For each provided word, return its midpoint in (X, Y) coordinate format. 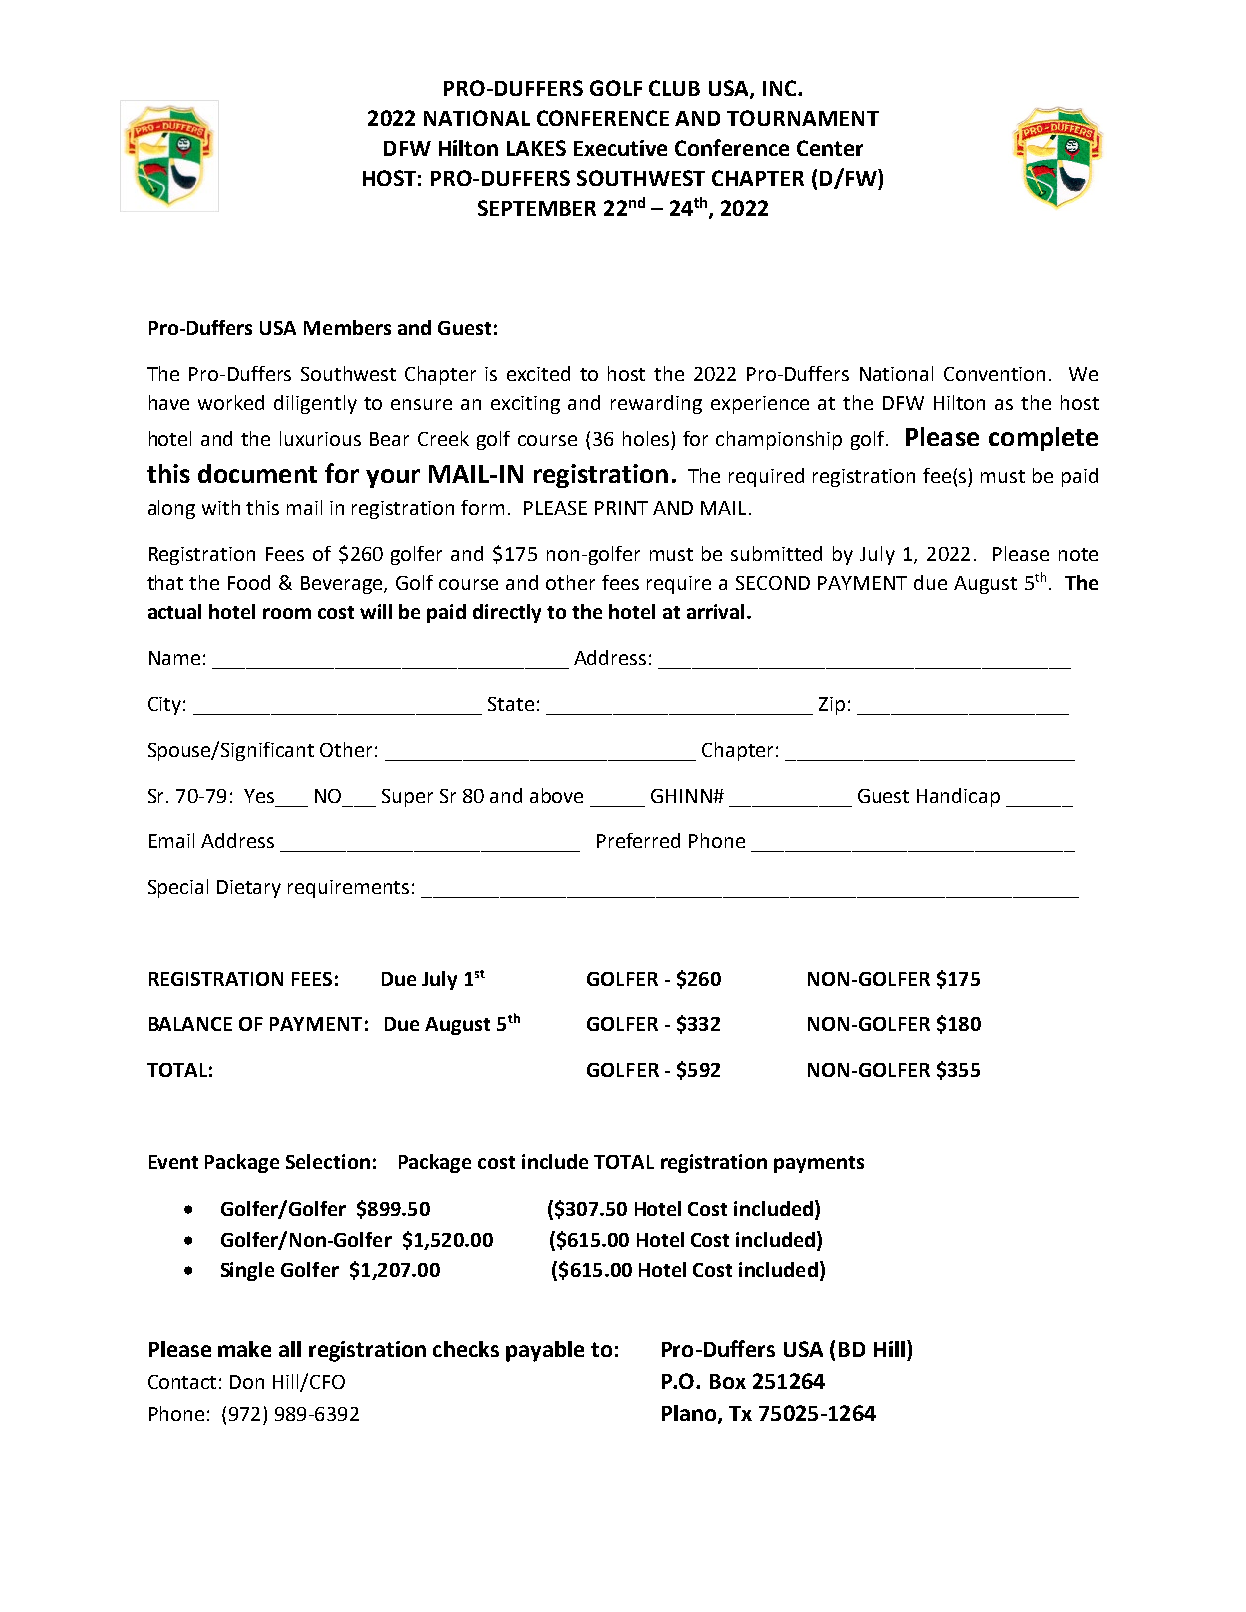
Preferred (638, 840)
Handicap (958, 797)
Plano (690, 1414)
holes (646, 438)
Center (830, 148)
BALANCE (190, 1024)
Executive (620, 148)
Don (247, 1382)
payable (545, 1351)
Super (407, 798)
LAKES (536, 148)
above (556, 795)
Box (728, 1381)
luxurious (320, 438)
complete (1043, 439)
